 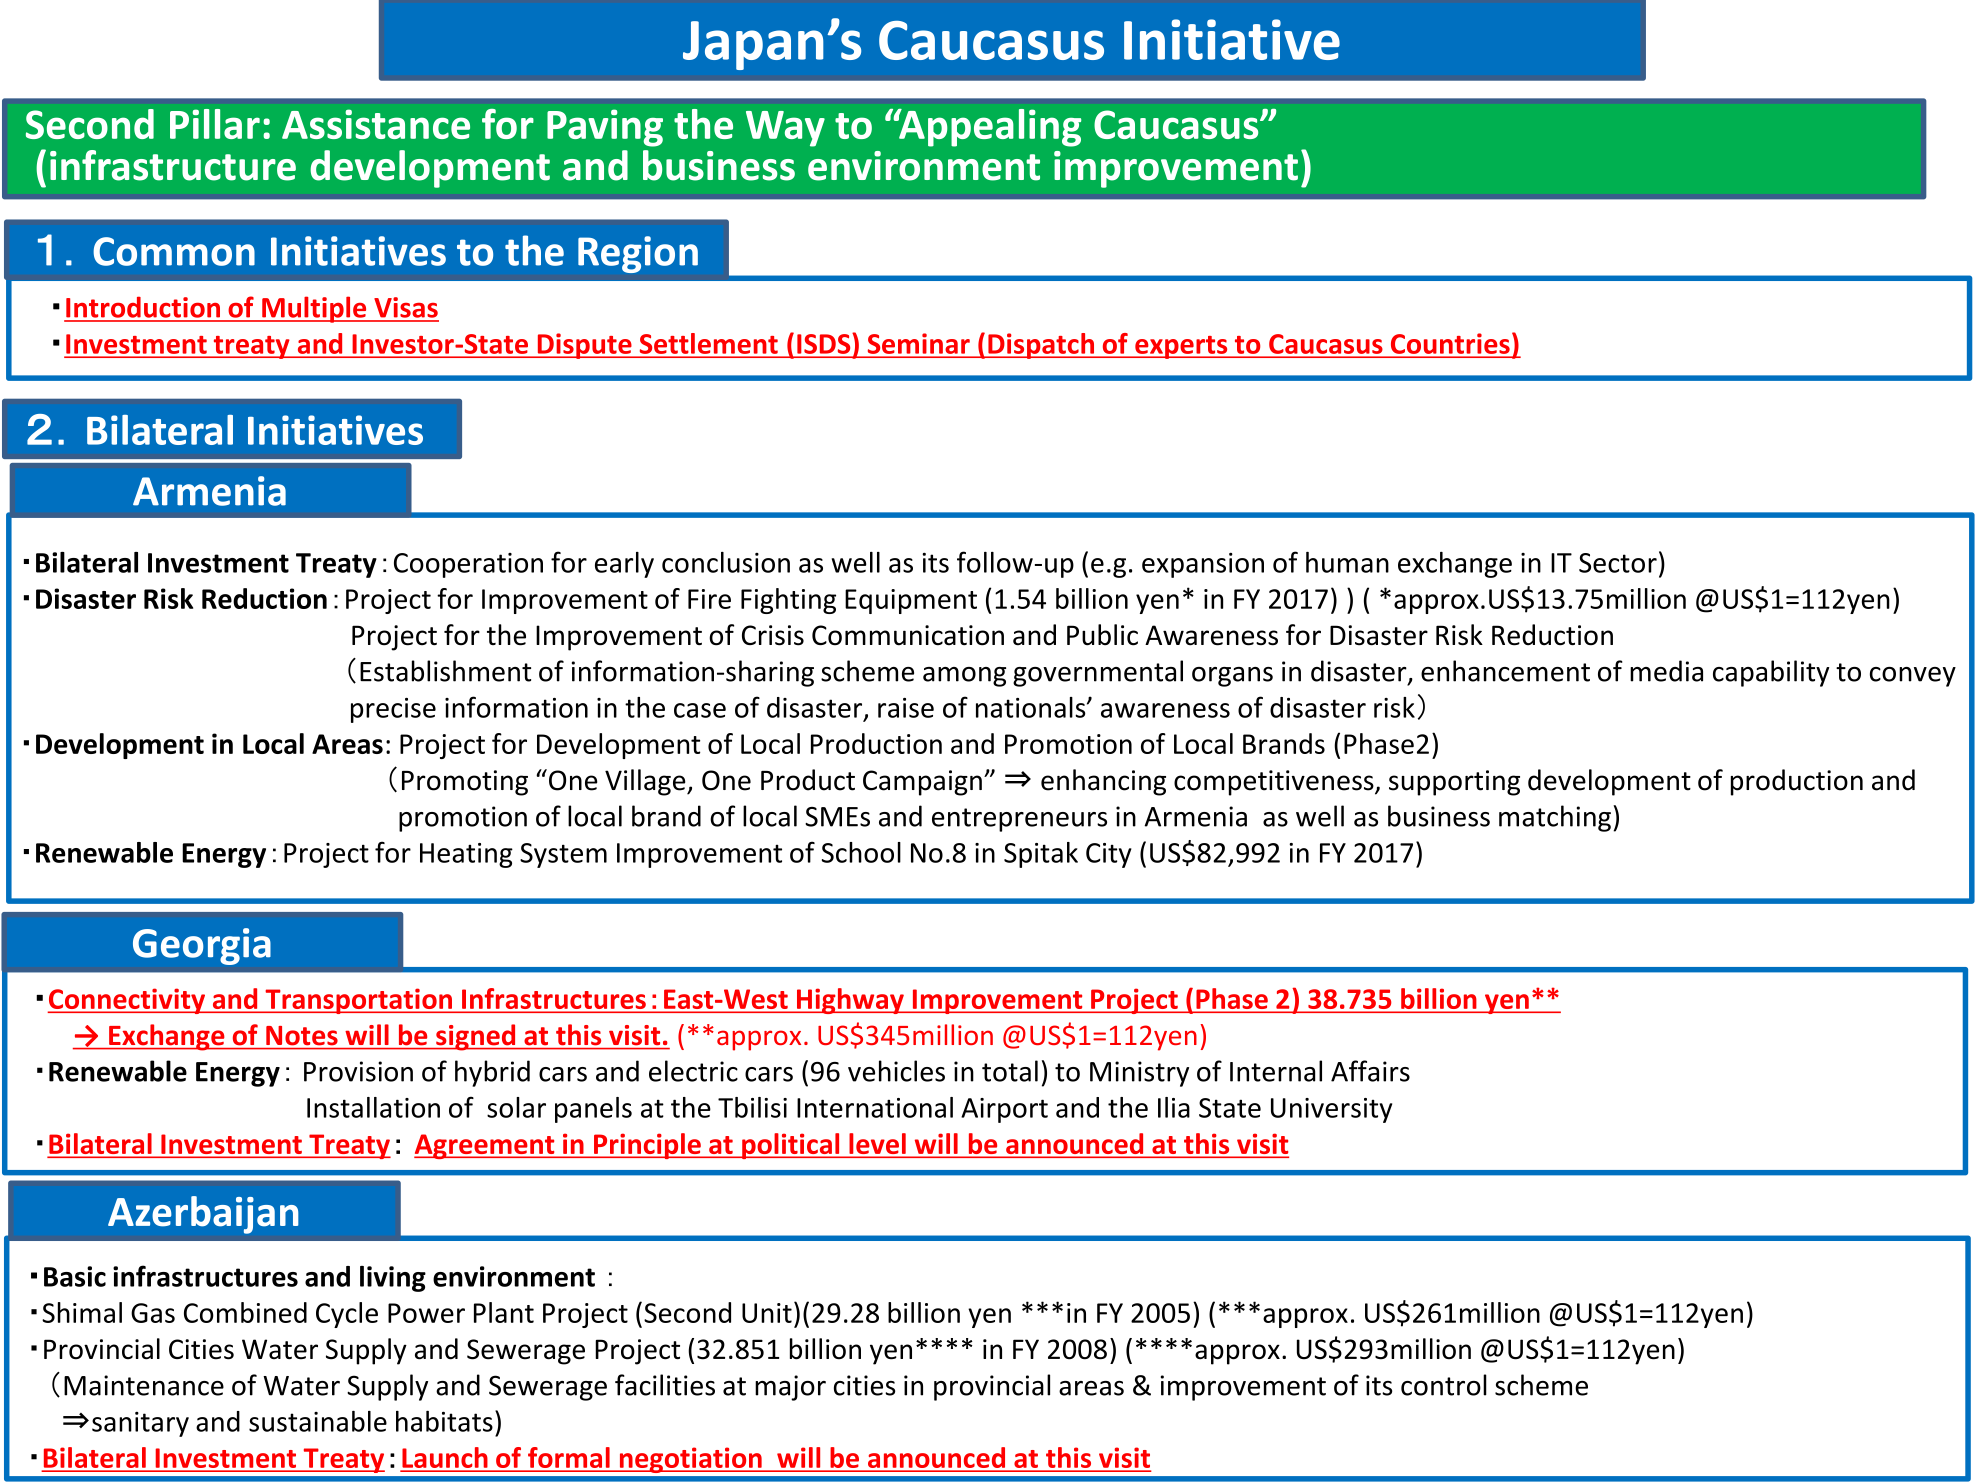 I want to click on media, so click(x=1666, y=671).
